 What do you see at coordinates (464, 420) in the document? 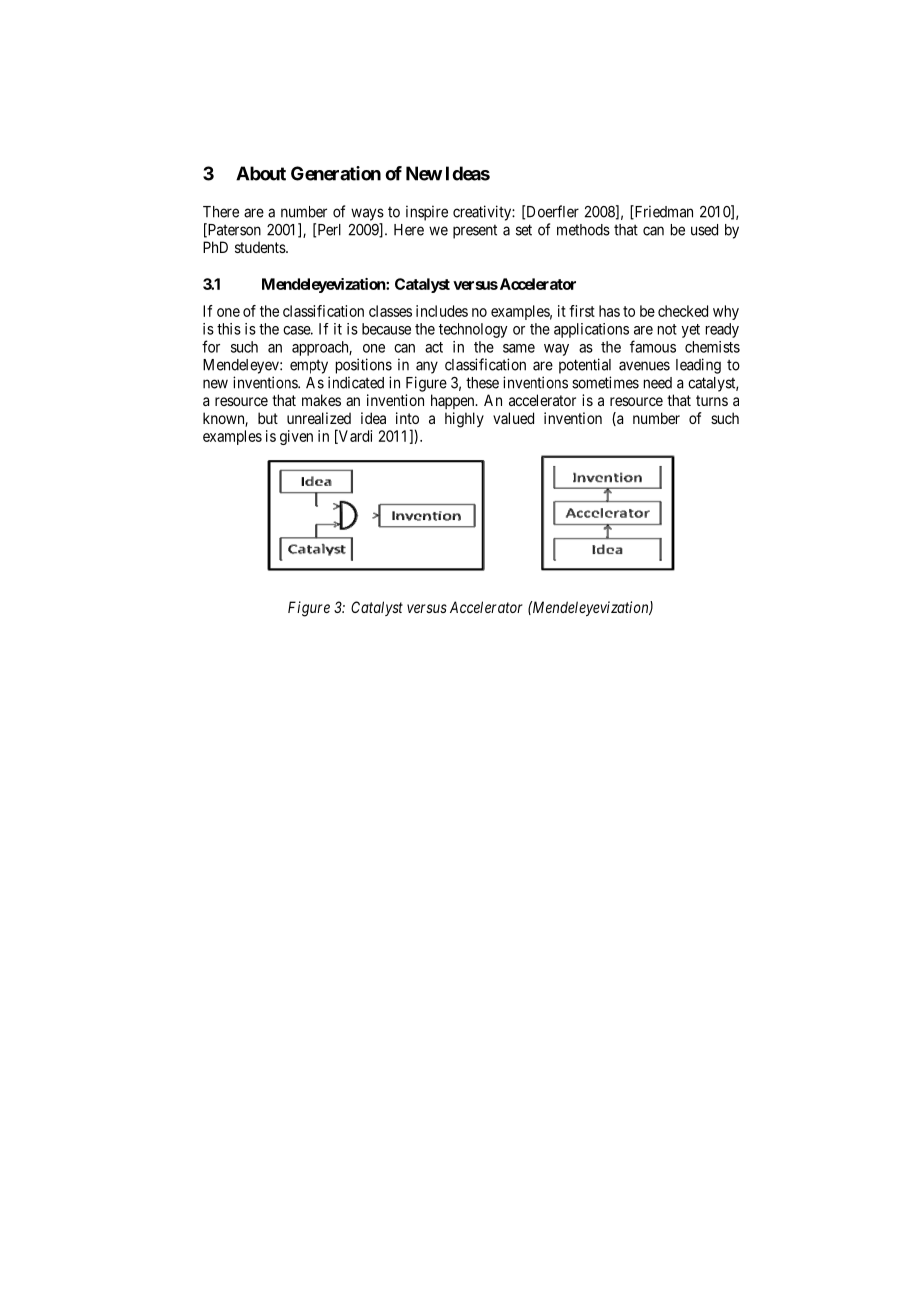
I see `highly` at bounding box center [464, 420].
